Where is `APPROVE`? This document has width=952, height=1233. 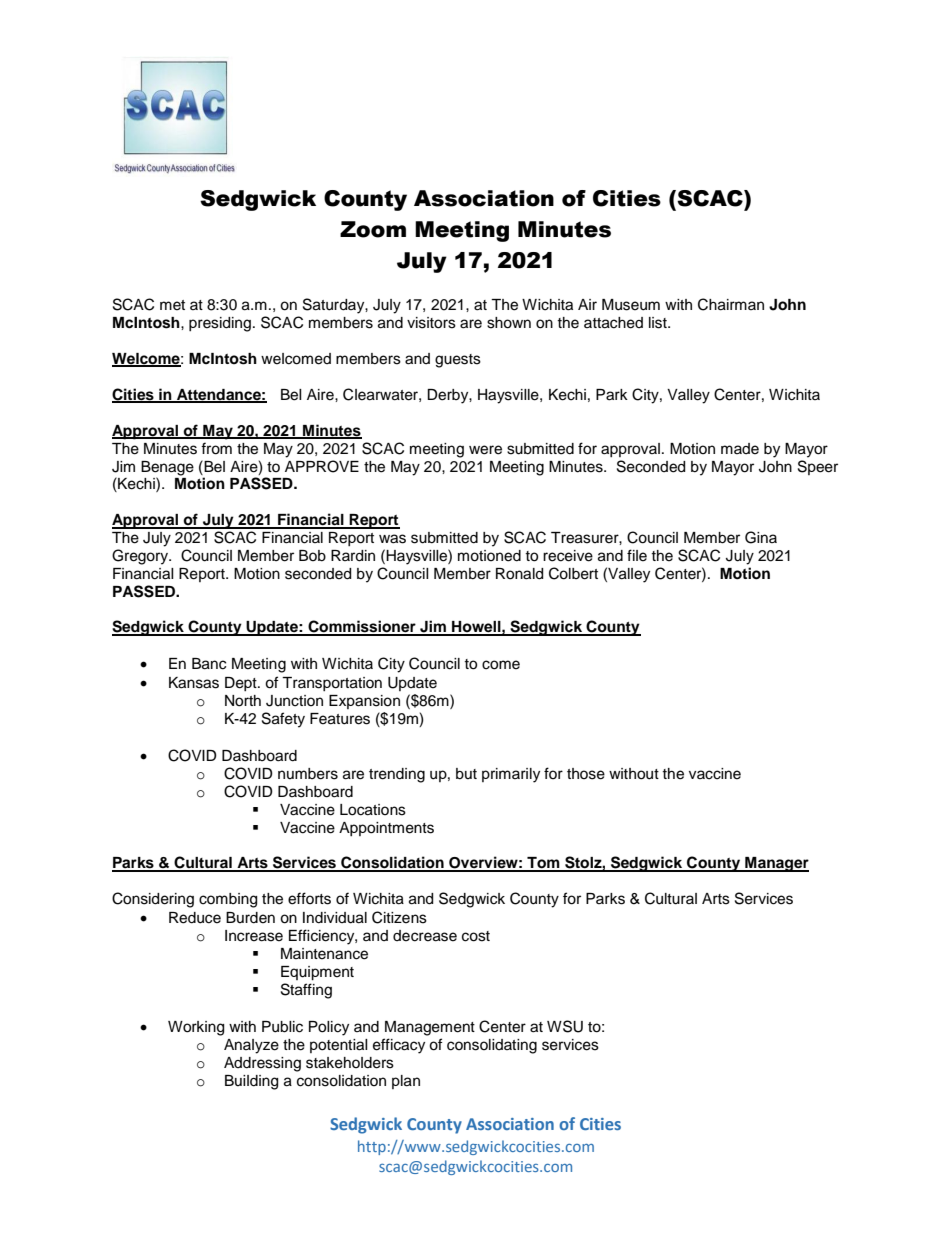
APPROVE is located at coordinates (322, 466).
